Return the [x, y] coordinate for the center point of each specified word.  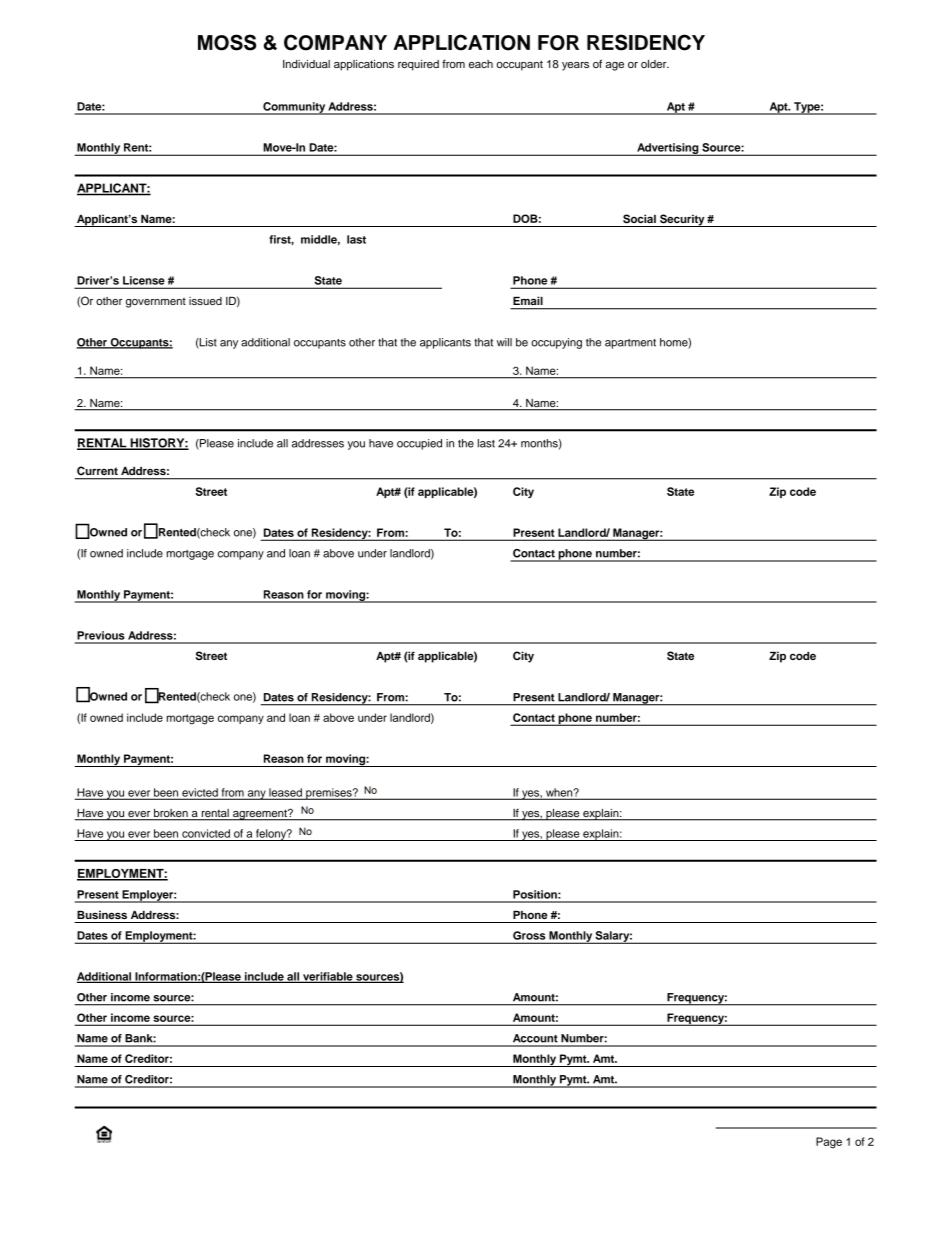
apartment [630, 344]
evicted [200, 793]
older [655, 64]
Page [829, 1143]
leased [285, 793]
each [481, 64]
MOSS [227, 42]
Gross [529, 935]
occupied [419, 444]
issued [205, 301]
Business [102, 914]
